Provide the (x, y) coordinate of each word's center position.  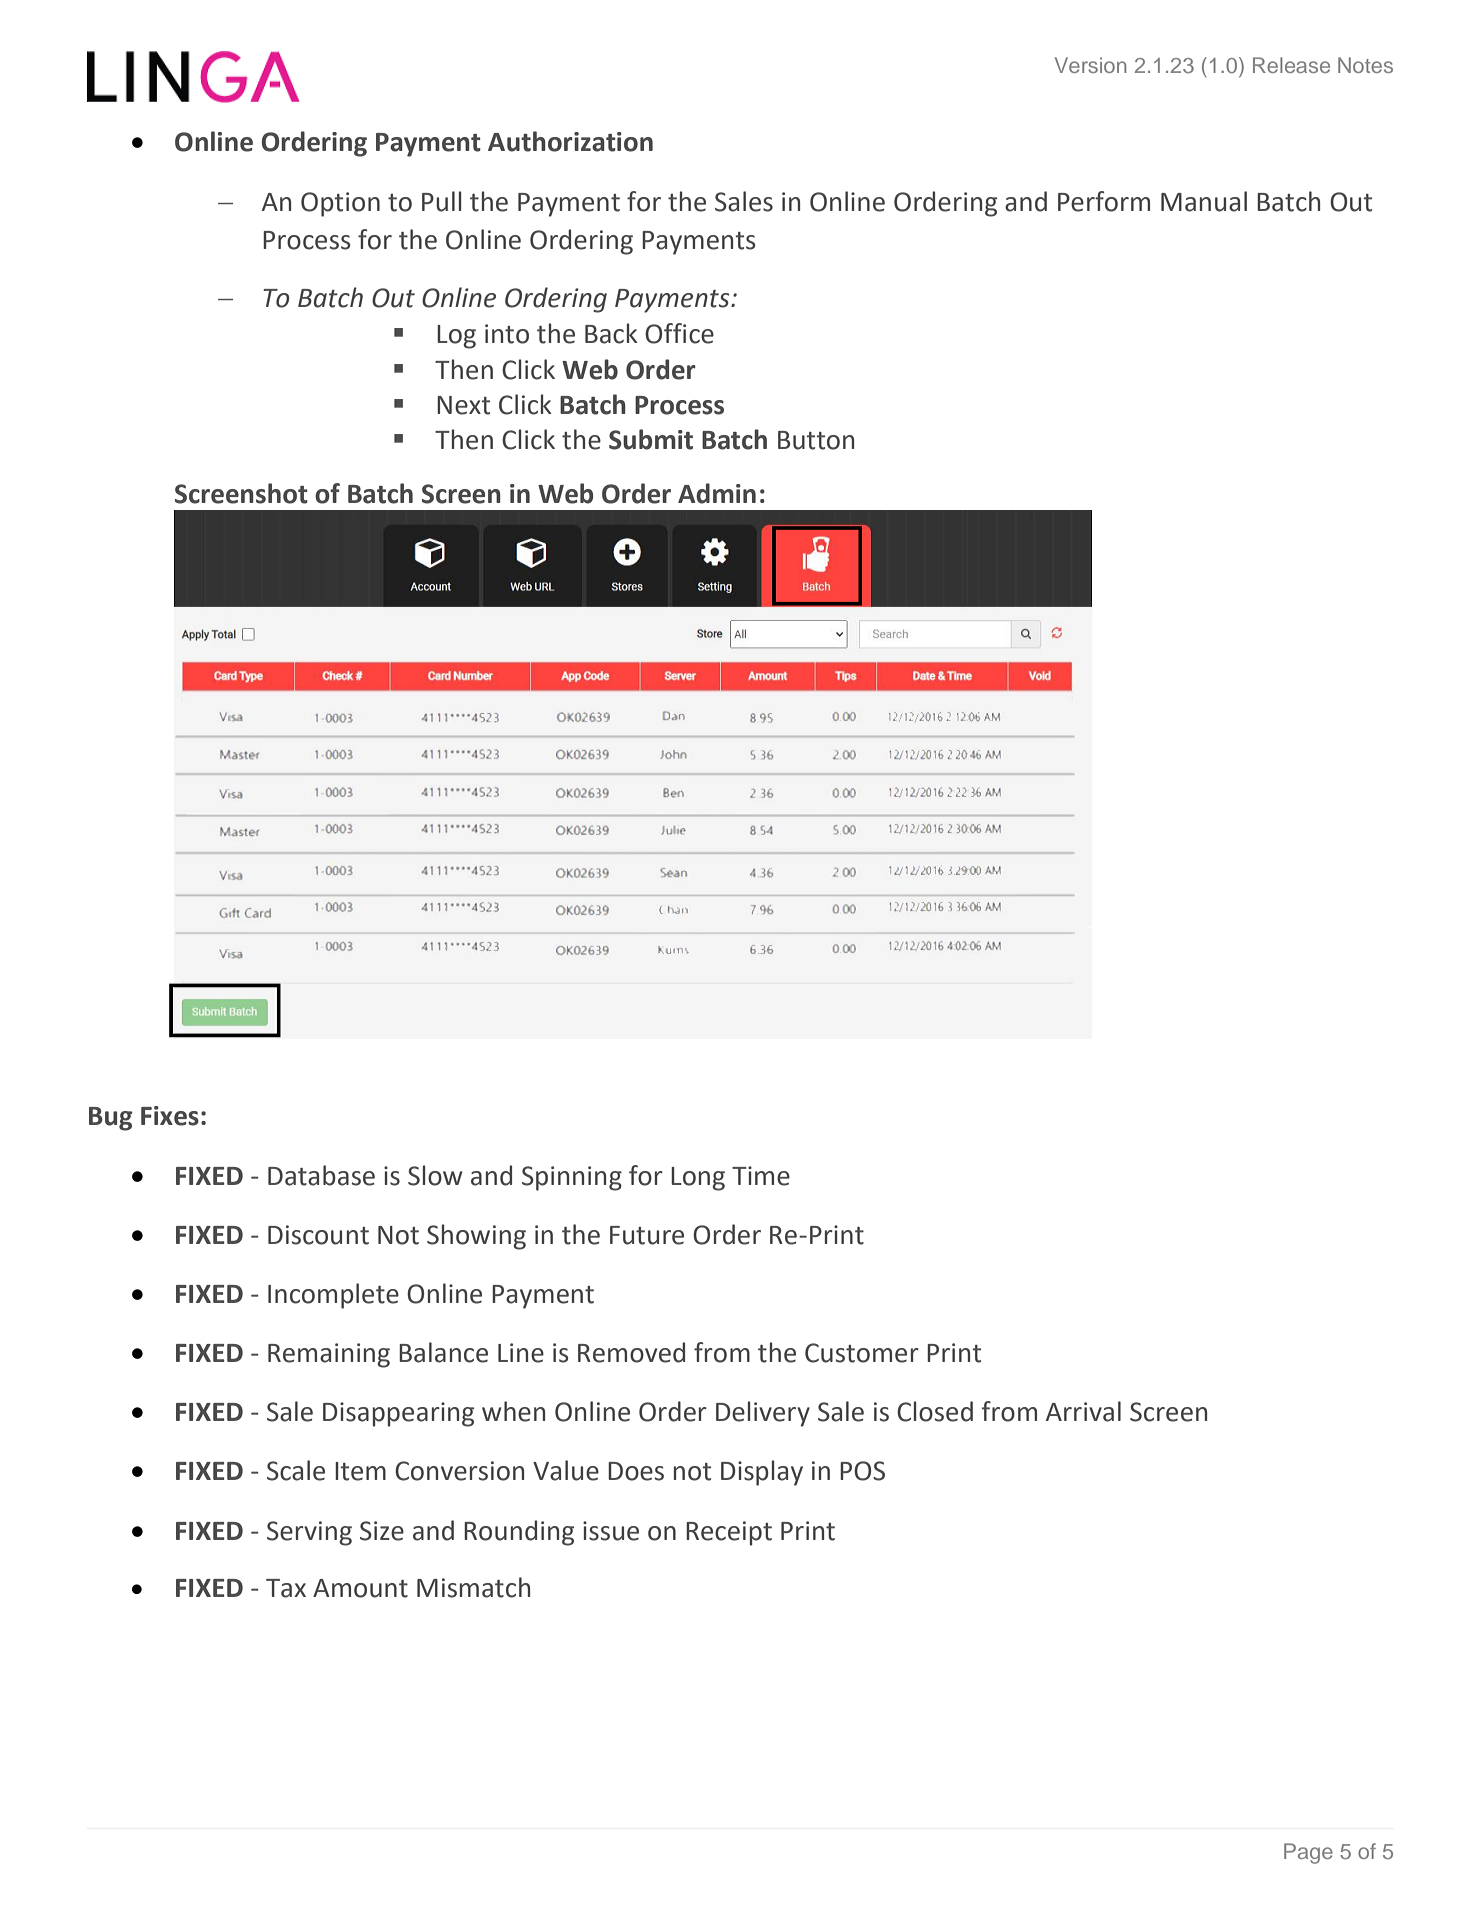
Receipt (729, 1533)
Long (698, 1179)
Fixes (170, 1116)
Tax (286, 1588)
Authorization (570, 141)
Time (761, 1176)
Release (1291, 65)
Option (340, 204)
